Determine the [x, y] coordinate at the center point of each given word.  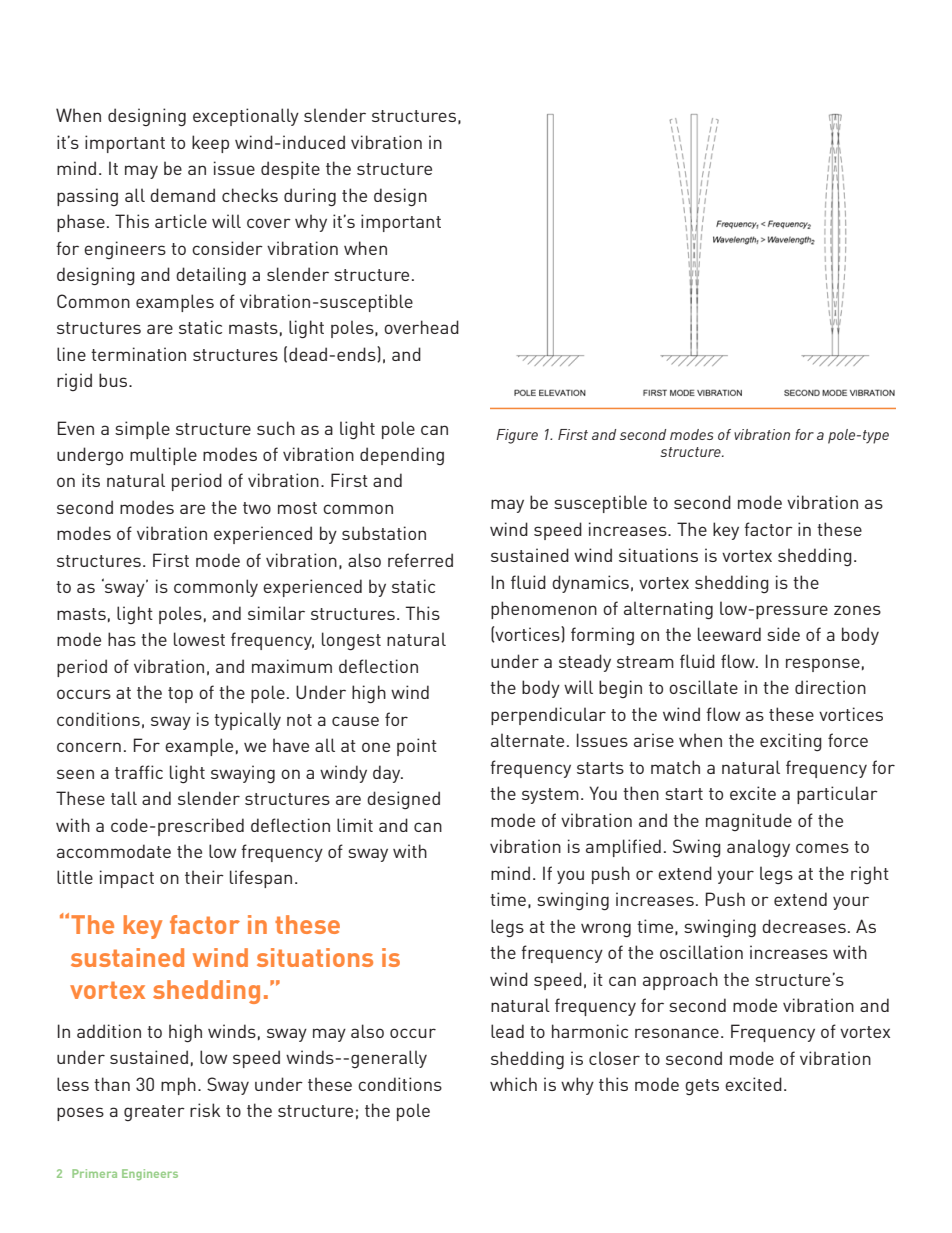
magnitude [749, 822]
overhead [421, 327]
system [550, 796]
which [513, 1084]
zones [857, 610]
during [310, 197]
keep [210, 144]
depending [402, 456]
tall [124, 798]
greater [154, 1113]
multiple [163, 456]
